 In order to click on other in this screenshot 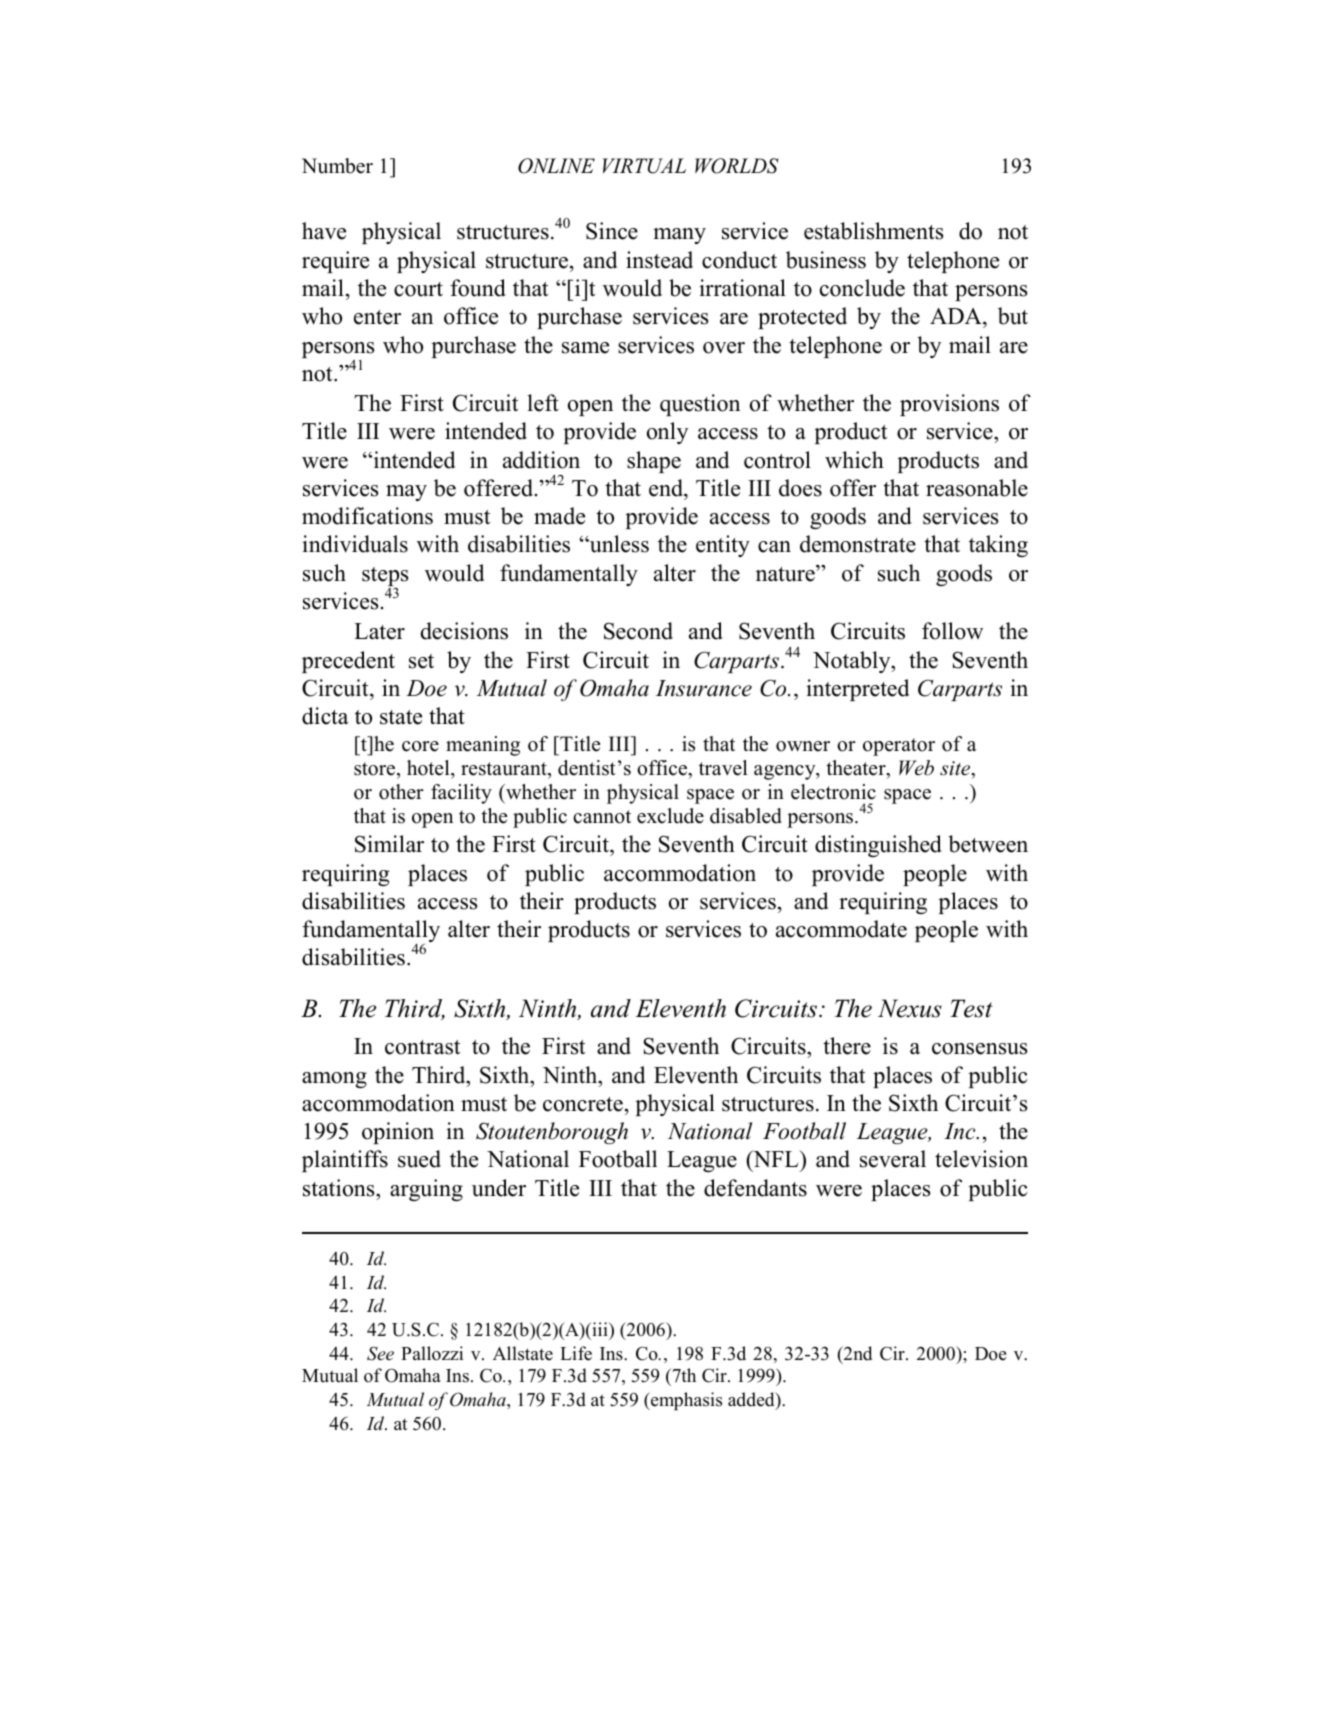, I will do `click(401, 792)`.
